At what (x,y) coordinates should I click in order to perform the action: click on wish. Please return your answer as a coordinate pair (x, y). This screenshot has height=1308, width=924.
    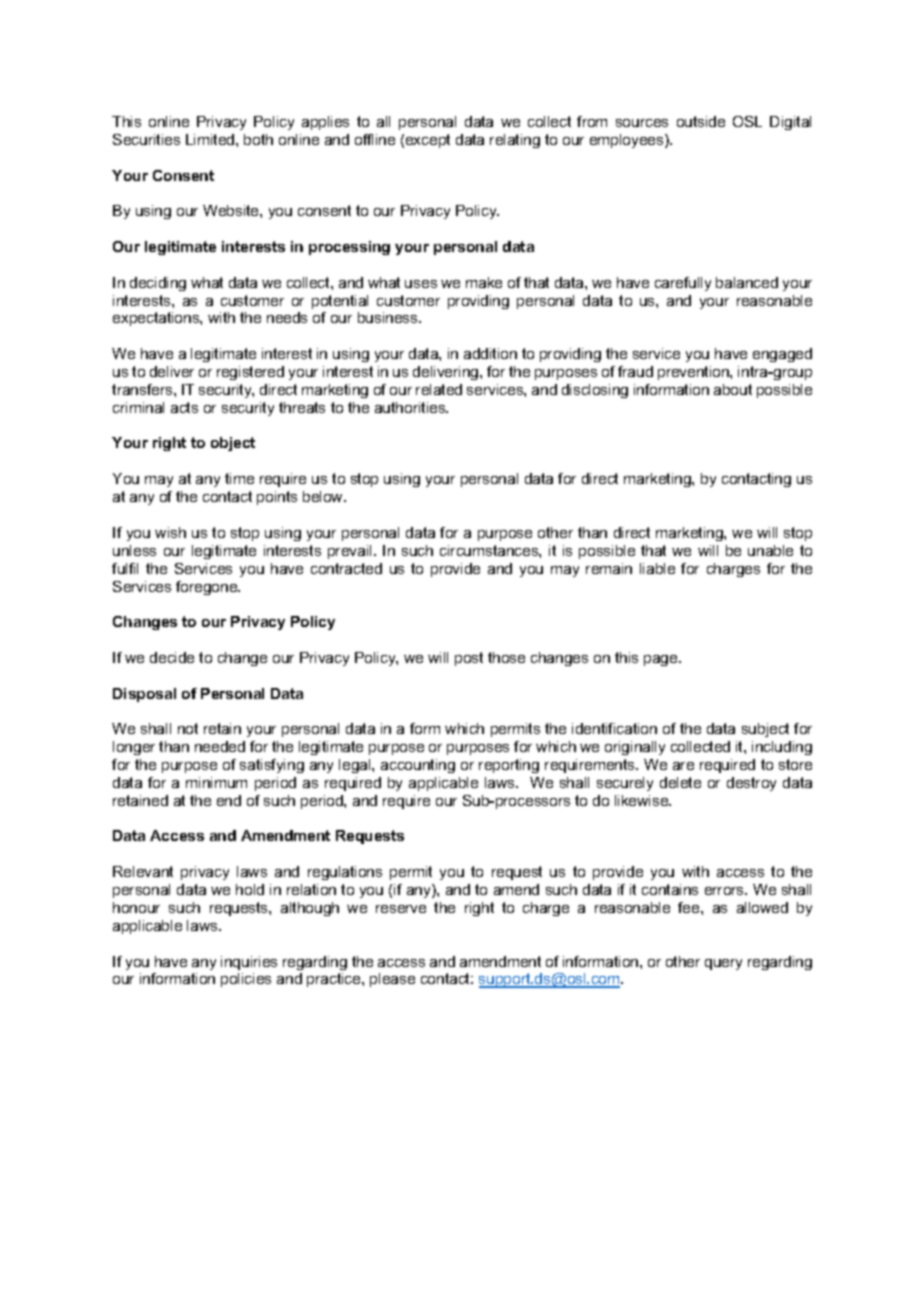
    Looking at the image, I should click on (170, 532).
